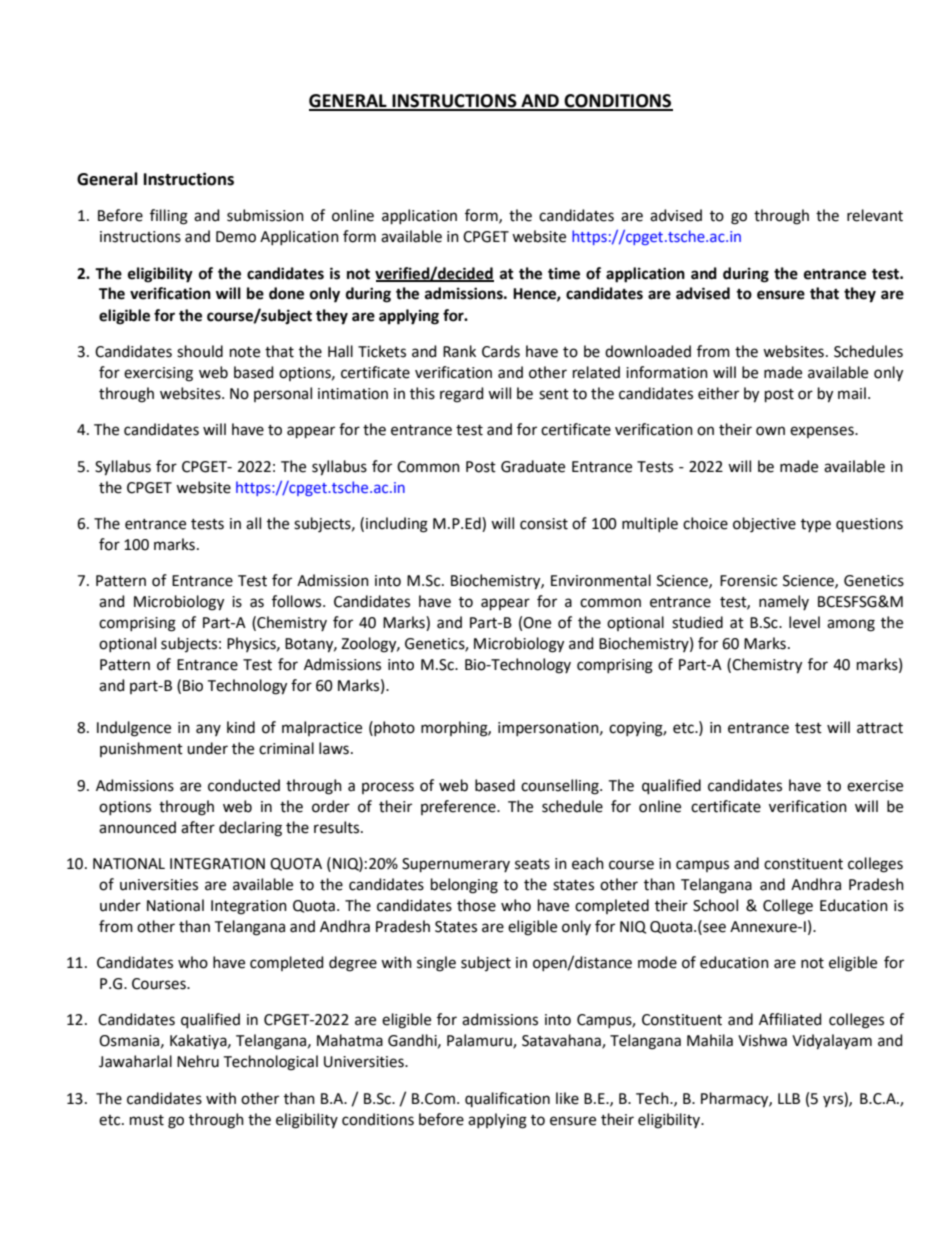 The height and width of the screenshot is (1233, 952). What do you see at coordinates (236, 237) in the screenshot?
I see `Demo` at bounding box center [236, 237].
